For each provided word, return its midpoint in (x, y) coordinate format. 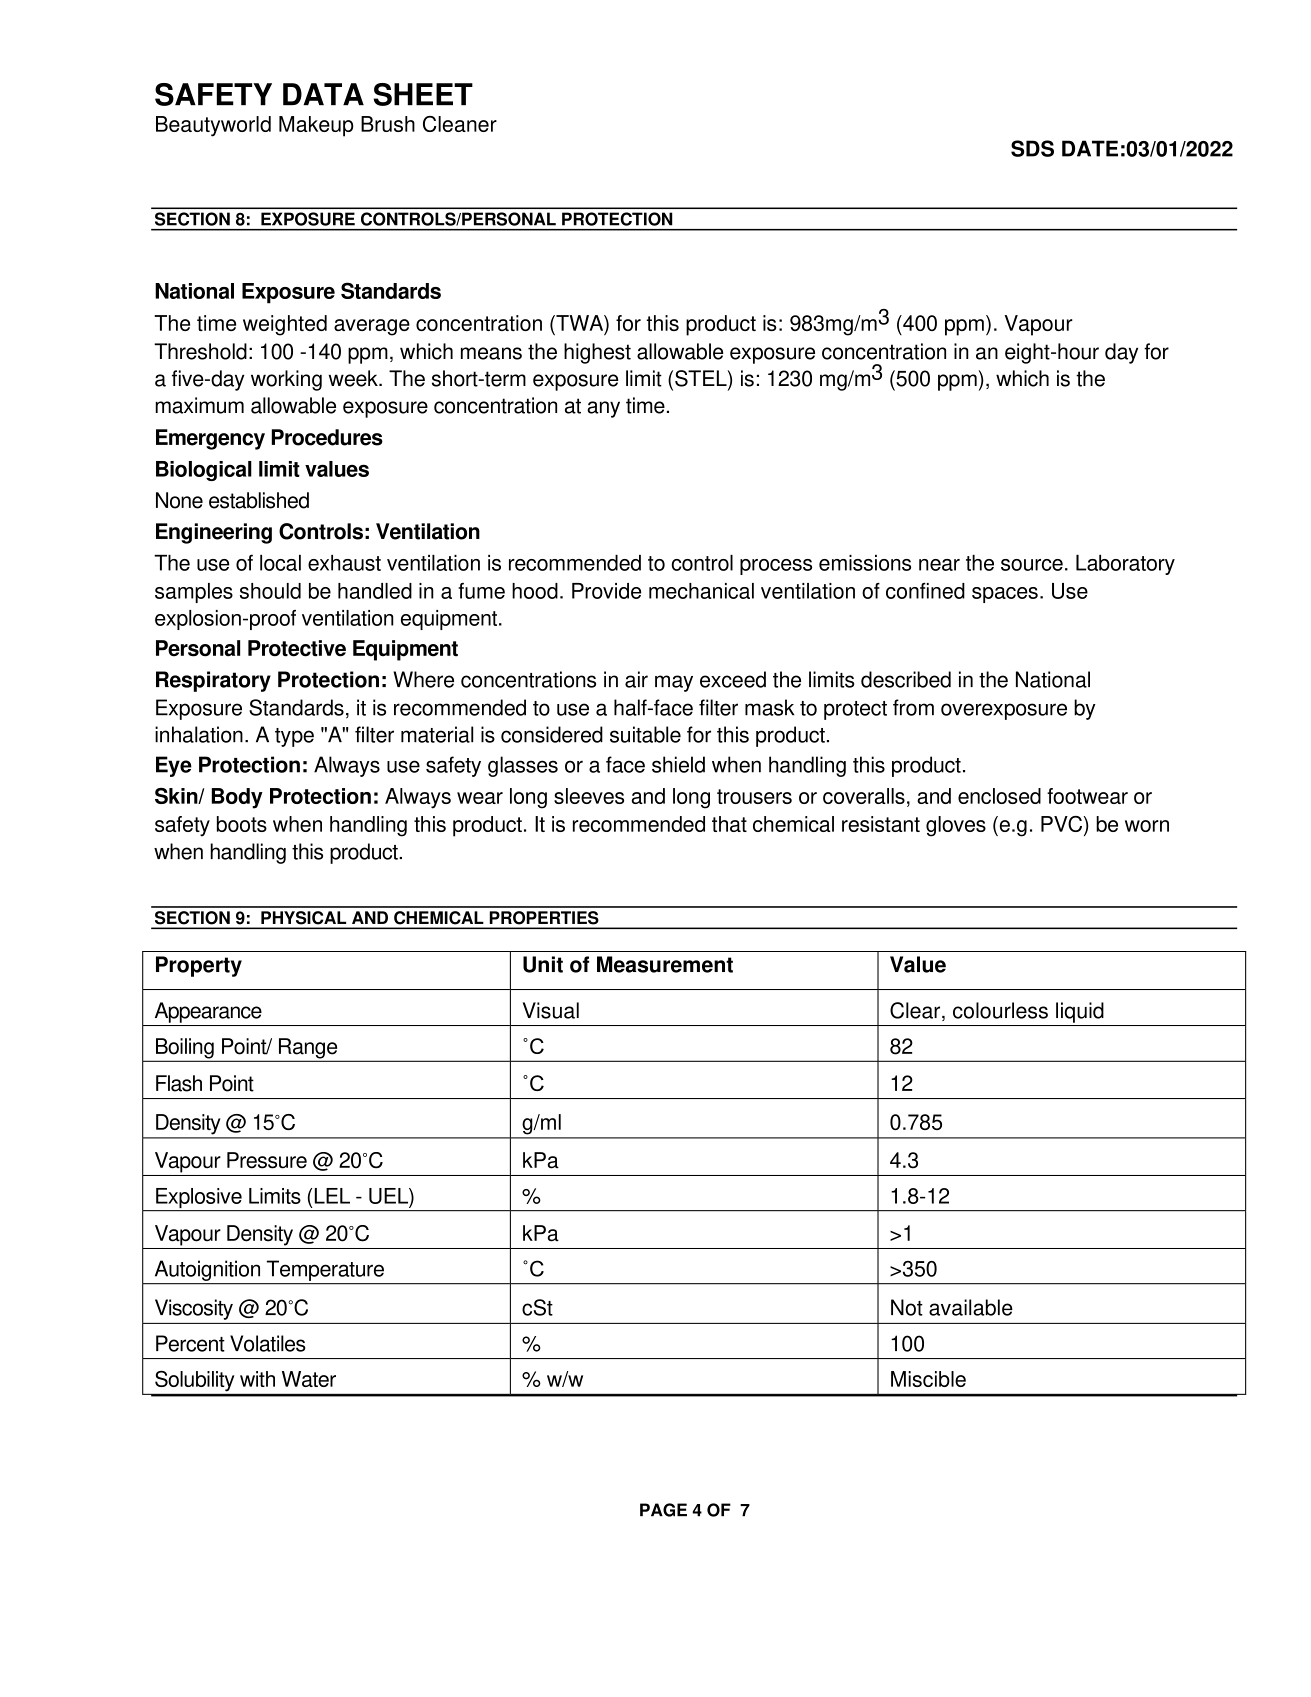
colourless (1000, 1010)
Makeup (316, 126)
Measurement (665, 964)
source (1032, 565)
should (270, 591)
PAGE (663, 1510)
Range (308, 1049)
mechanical (701, 591)
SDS (1032, 148)
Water (309, 1379)
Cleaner (460, 124)
